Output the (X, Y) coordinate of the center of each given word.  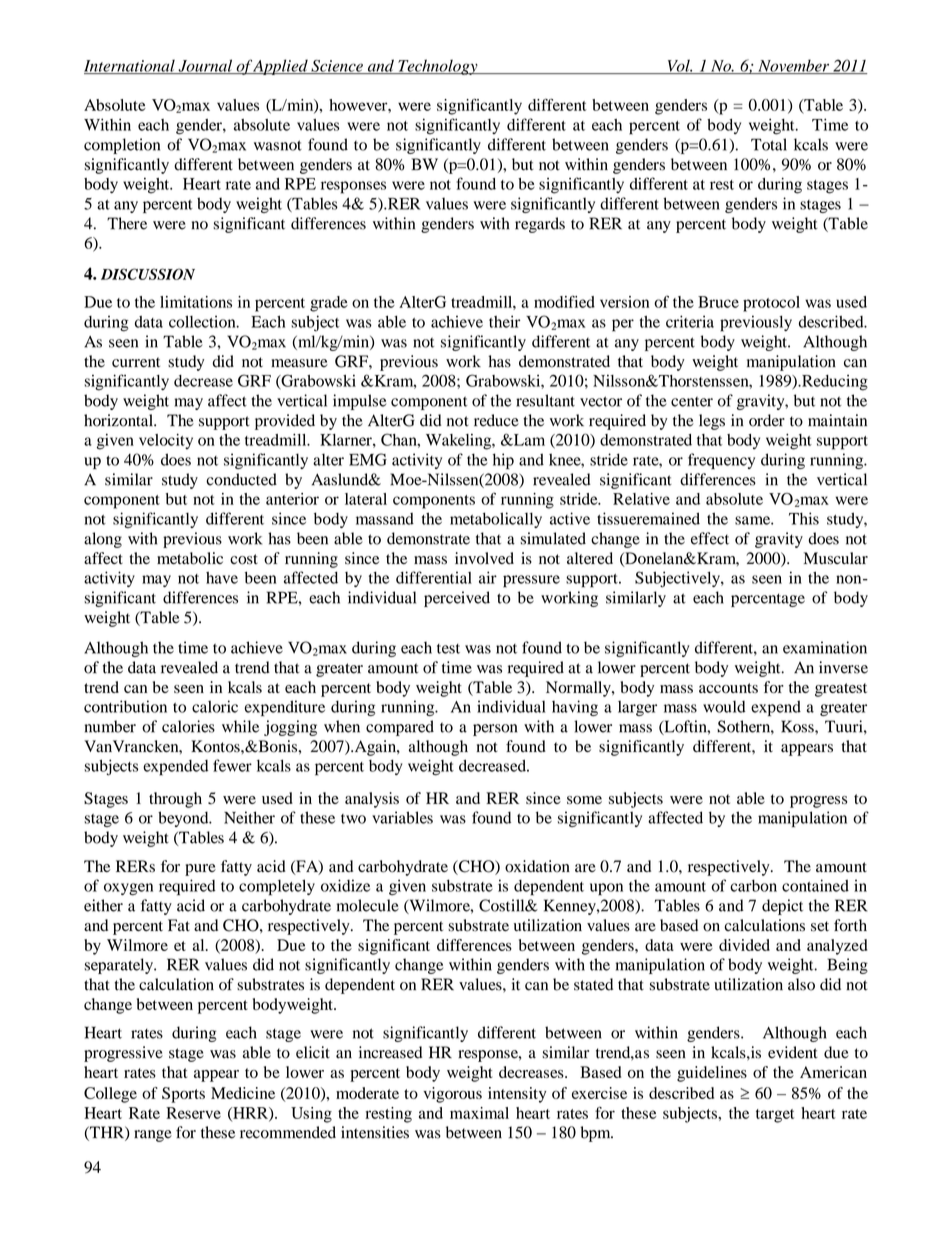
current (136, 362)
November (794, 66)
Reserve (193, 1113)
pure (200, 870)
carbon (753, 886)
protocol (771, 304)
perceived (457, 599)
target (775, 1116)
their (504, 321)
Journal (205, 66)
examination (825, 647)
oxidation (537, 866)
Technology (438, 67)
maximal (479, 1113)
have (222, 578)
